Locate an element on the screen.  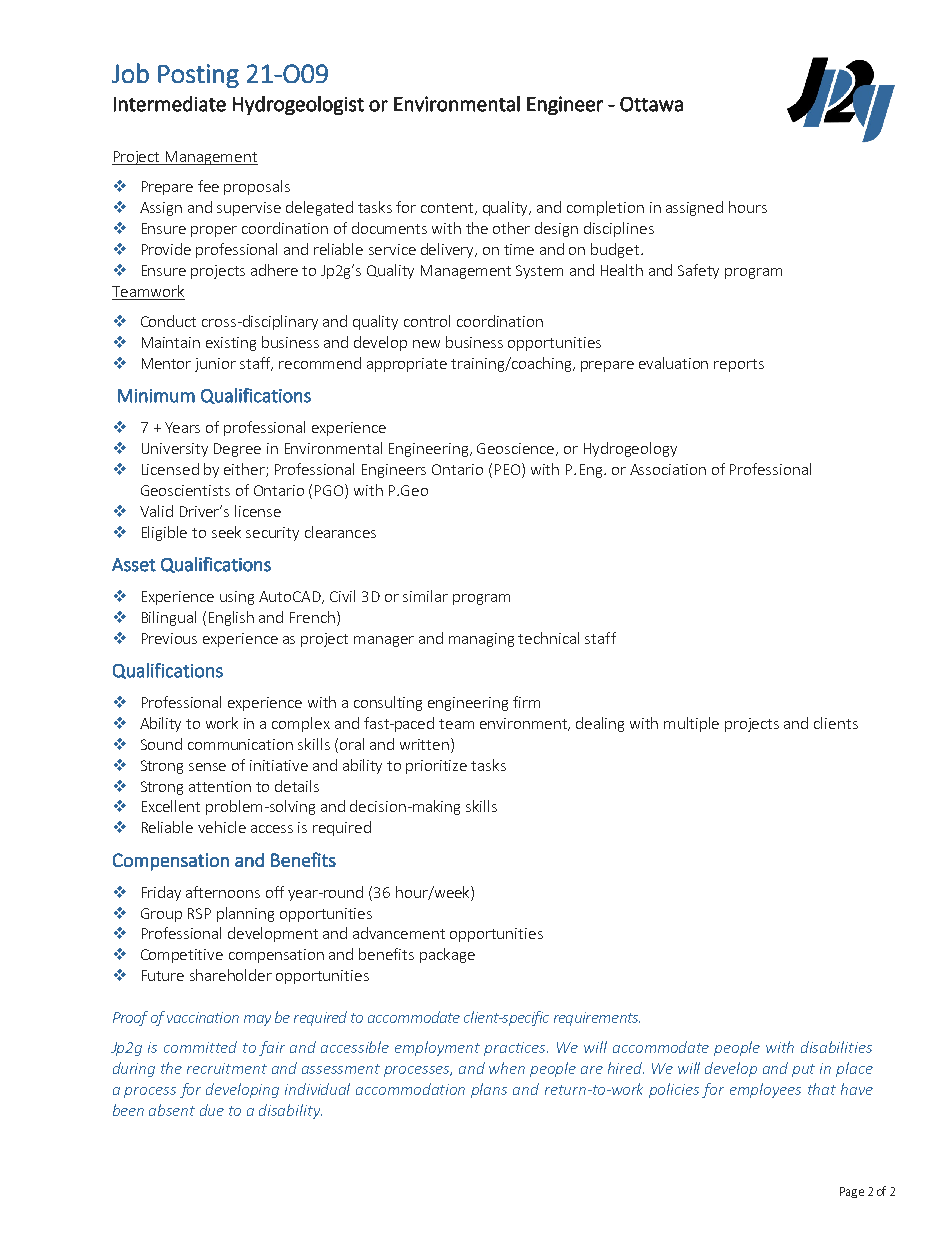
Posting is located at coordinates (198, 76).
